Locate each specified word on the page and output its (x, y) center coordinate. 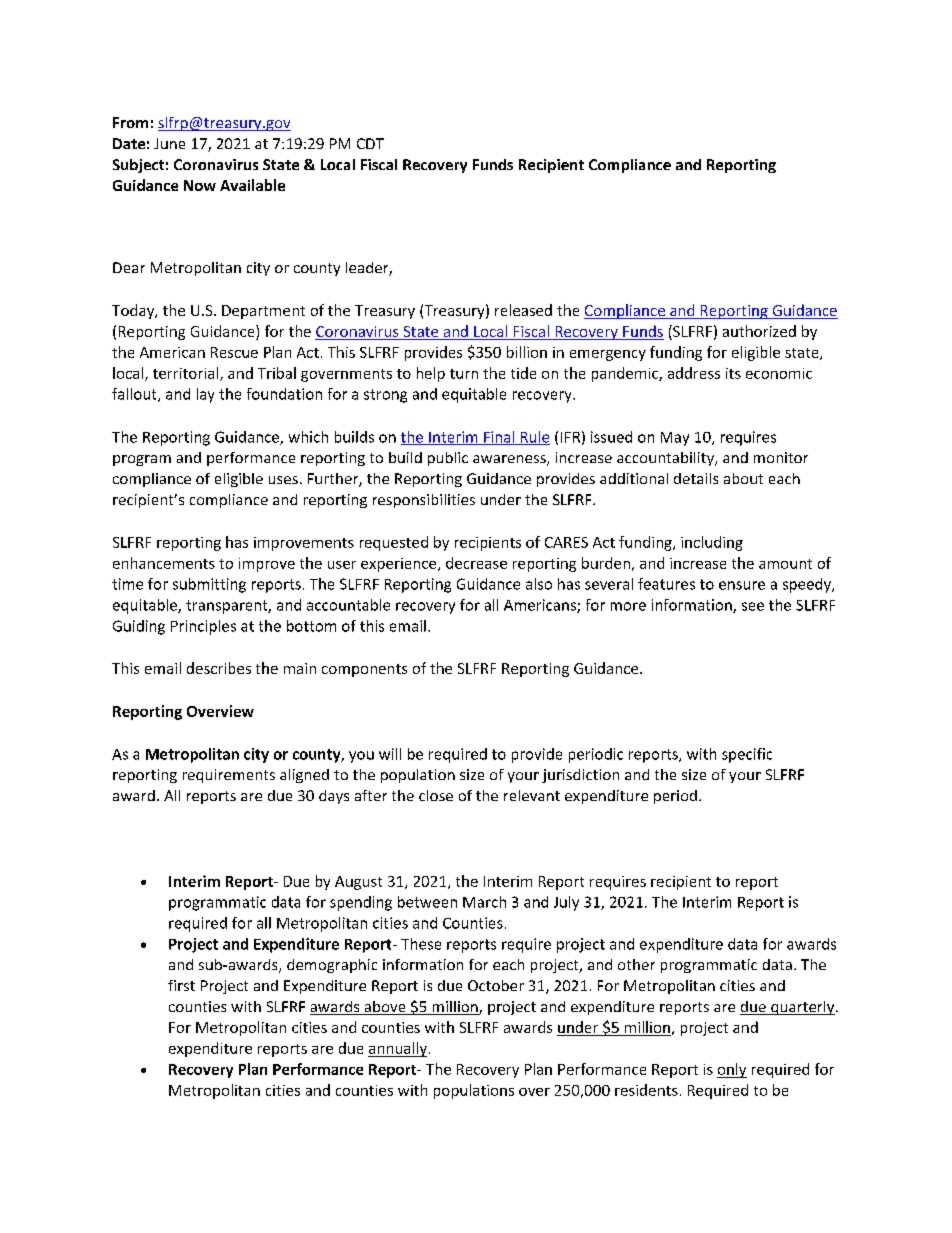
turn (464, 374)
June (169, 143)
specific (747, 755)
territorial (187, 374)
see (753, 606)
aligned (304, 776)
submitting (209, 585)
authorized (759, 331)
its (733, 373)
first (181, 985)
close (436, 795)
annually (397, 1049)
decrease (476, 563)
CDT (370, 143)
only (732, 1070)
